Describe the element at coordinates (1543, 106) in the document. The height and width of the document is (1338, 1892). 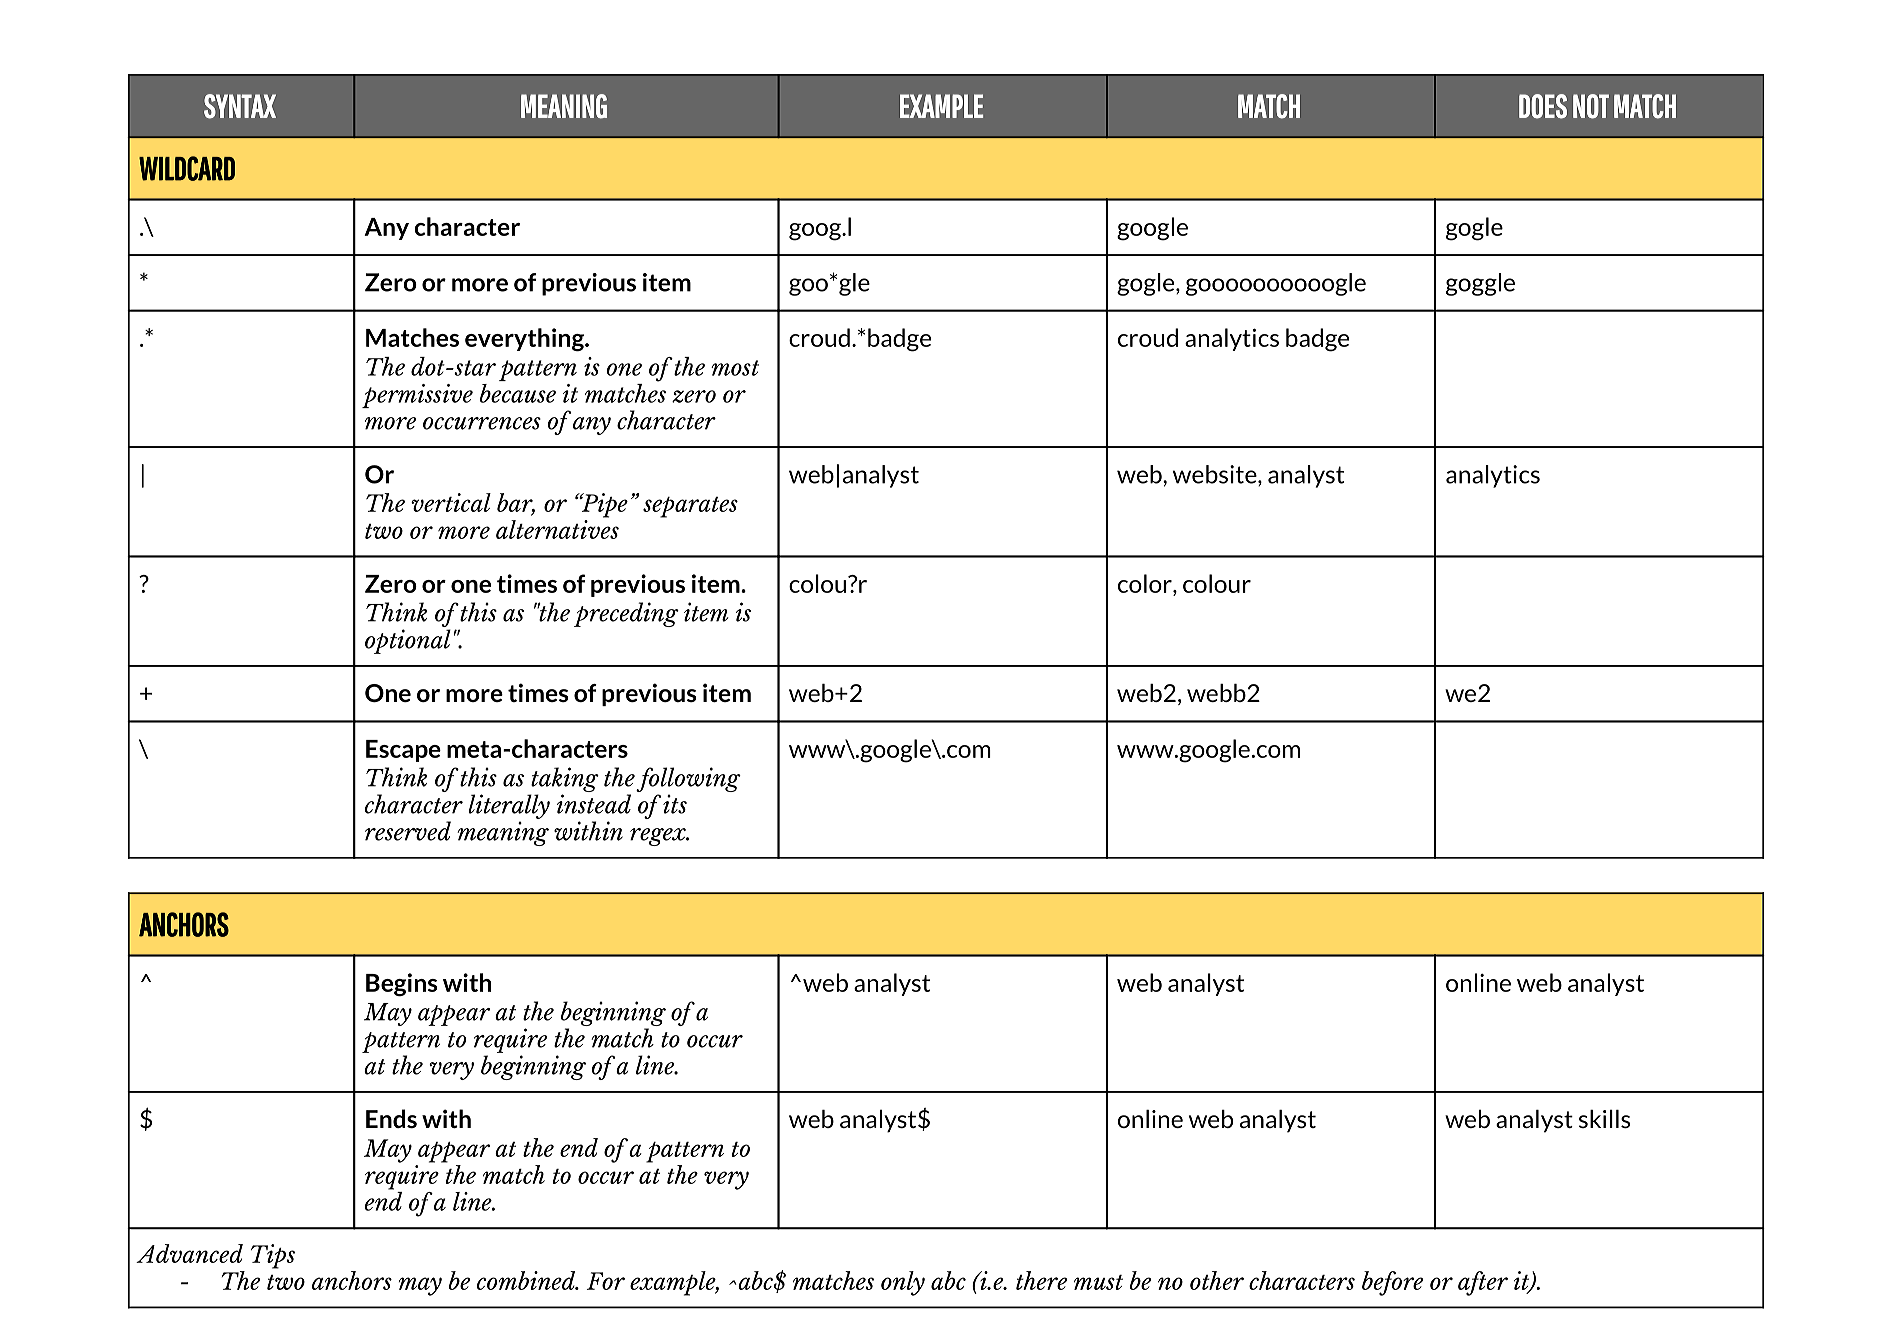
I see `DOES` at that location.
